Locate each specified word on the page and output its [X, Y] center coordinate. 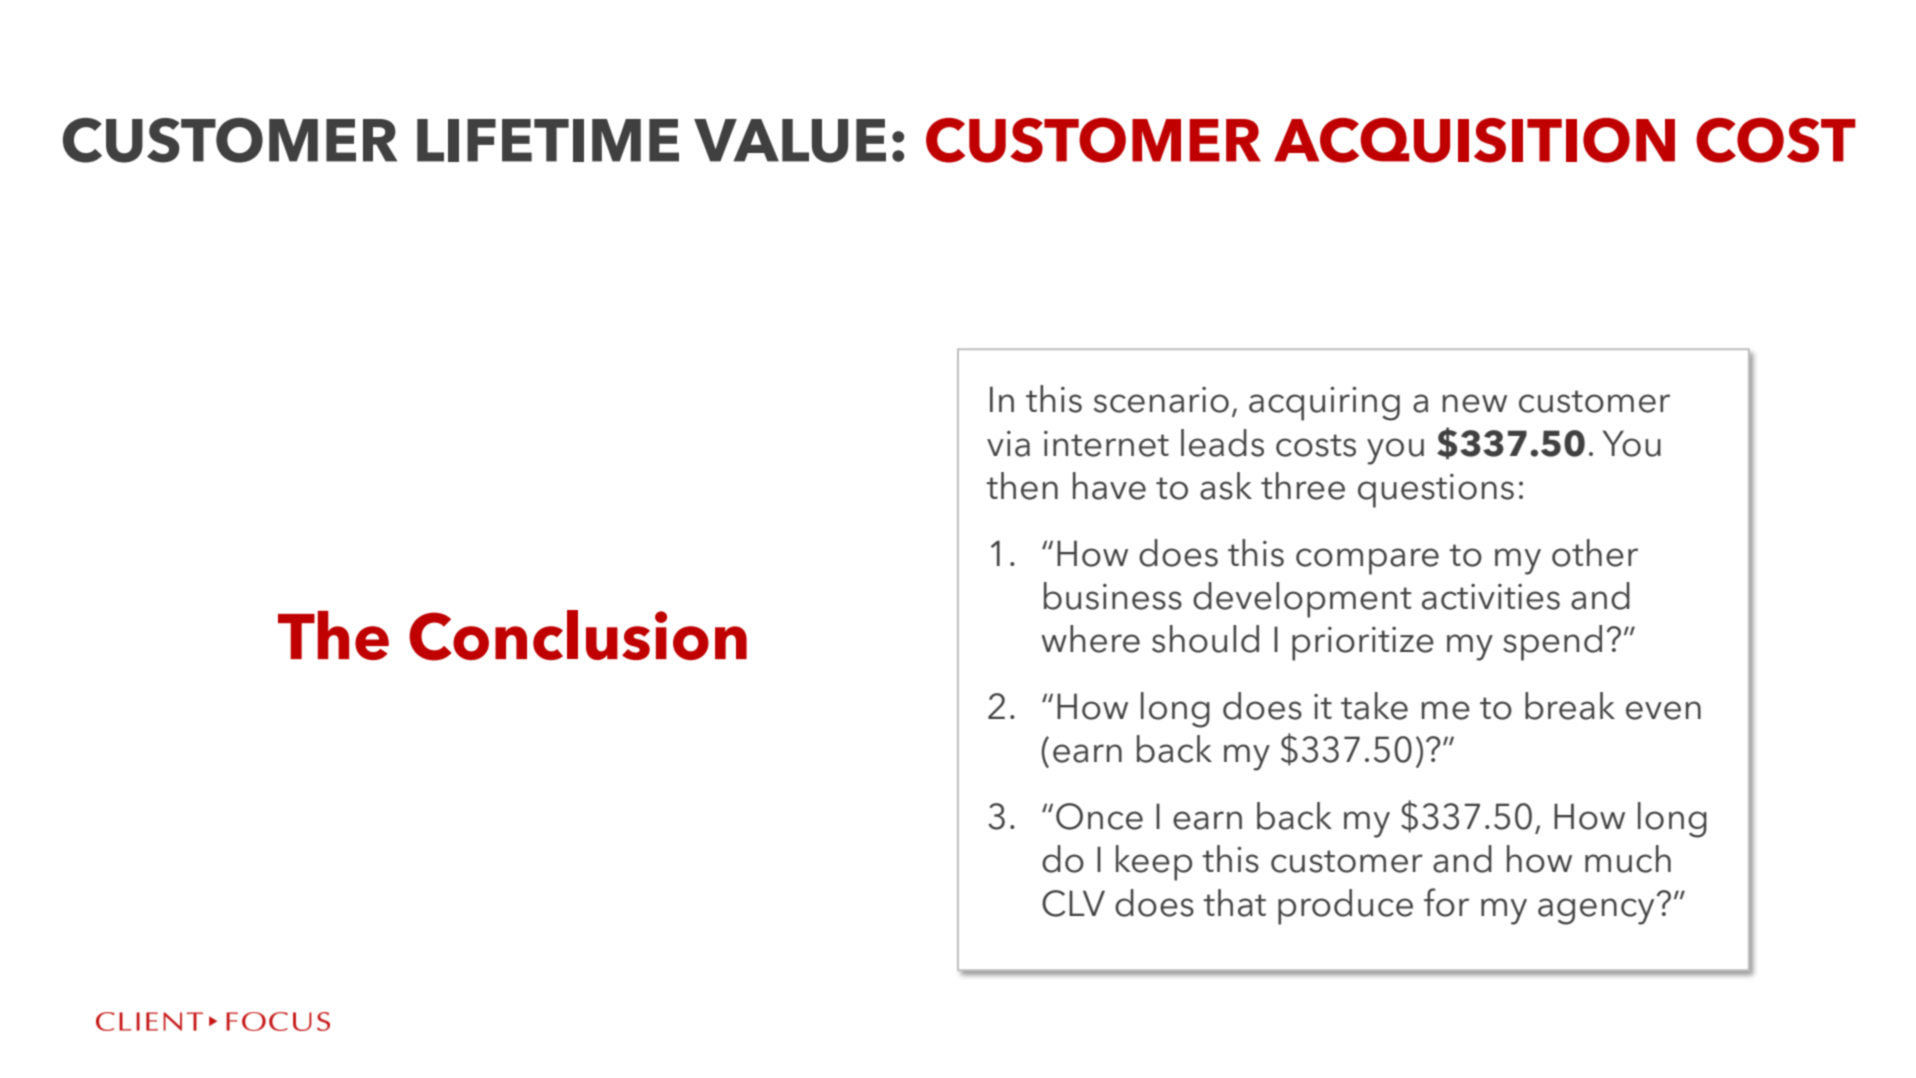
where [1090, 639]
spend [1552, 643]
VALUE [790, 141]
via [1008, 444]
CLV [1073, 903]
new [1474, 403]
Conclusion [578, 635]
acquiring [1324, 404]
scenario [1161, 400]
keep [1154, 863]
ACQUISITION [1474, 140]
